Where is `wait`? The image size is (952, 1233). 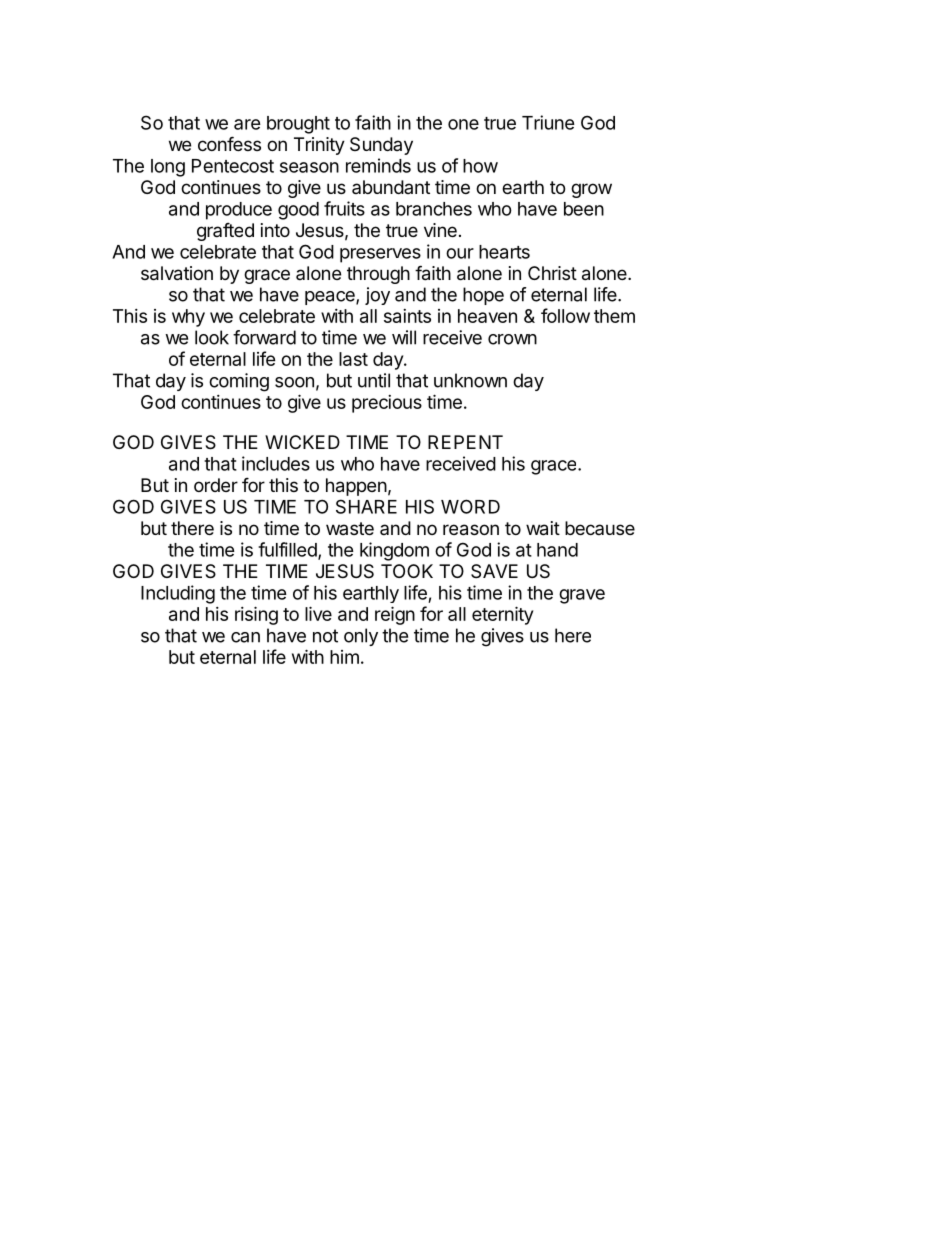
wait is located at coordinates (543, 528).
